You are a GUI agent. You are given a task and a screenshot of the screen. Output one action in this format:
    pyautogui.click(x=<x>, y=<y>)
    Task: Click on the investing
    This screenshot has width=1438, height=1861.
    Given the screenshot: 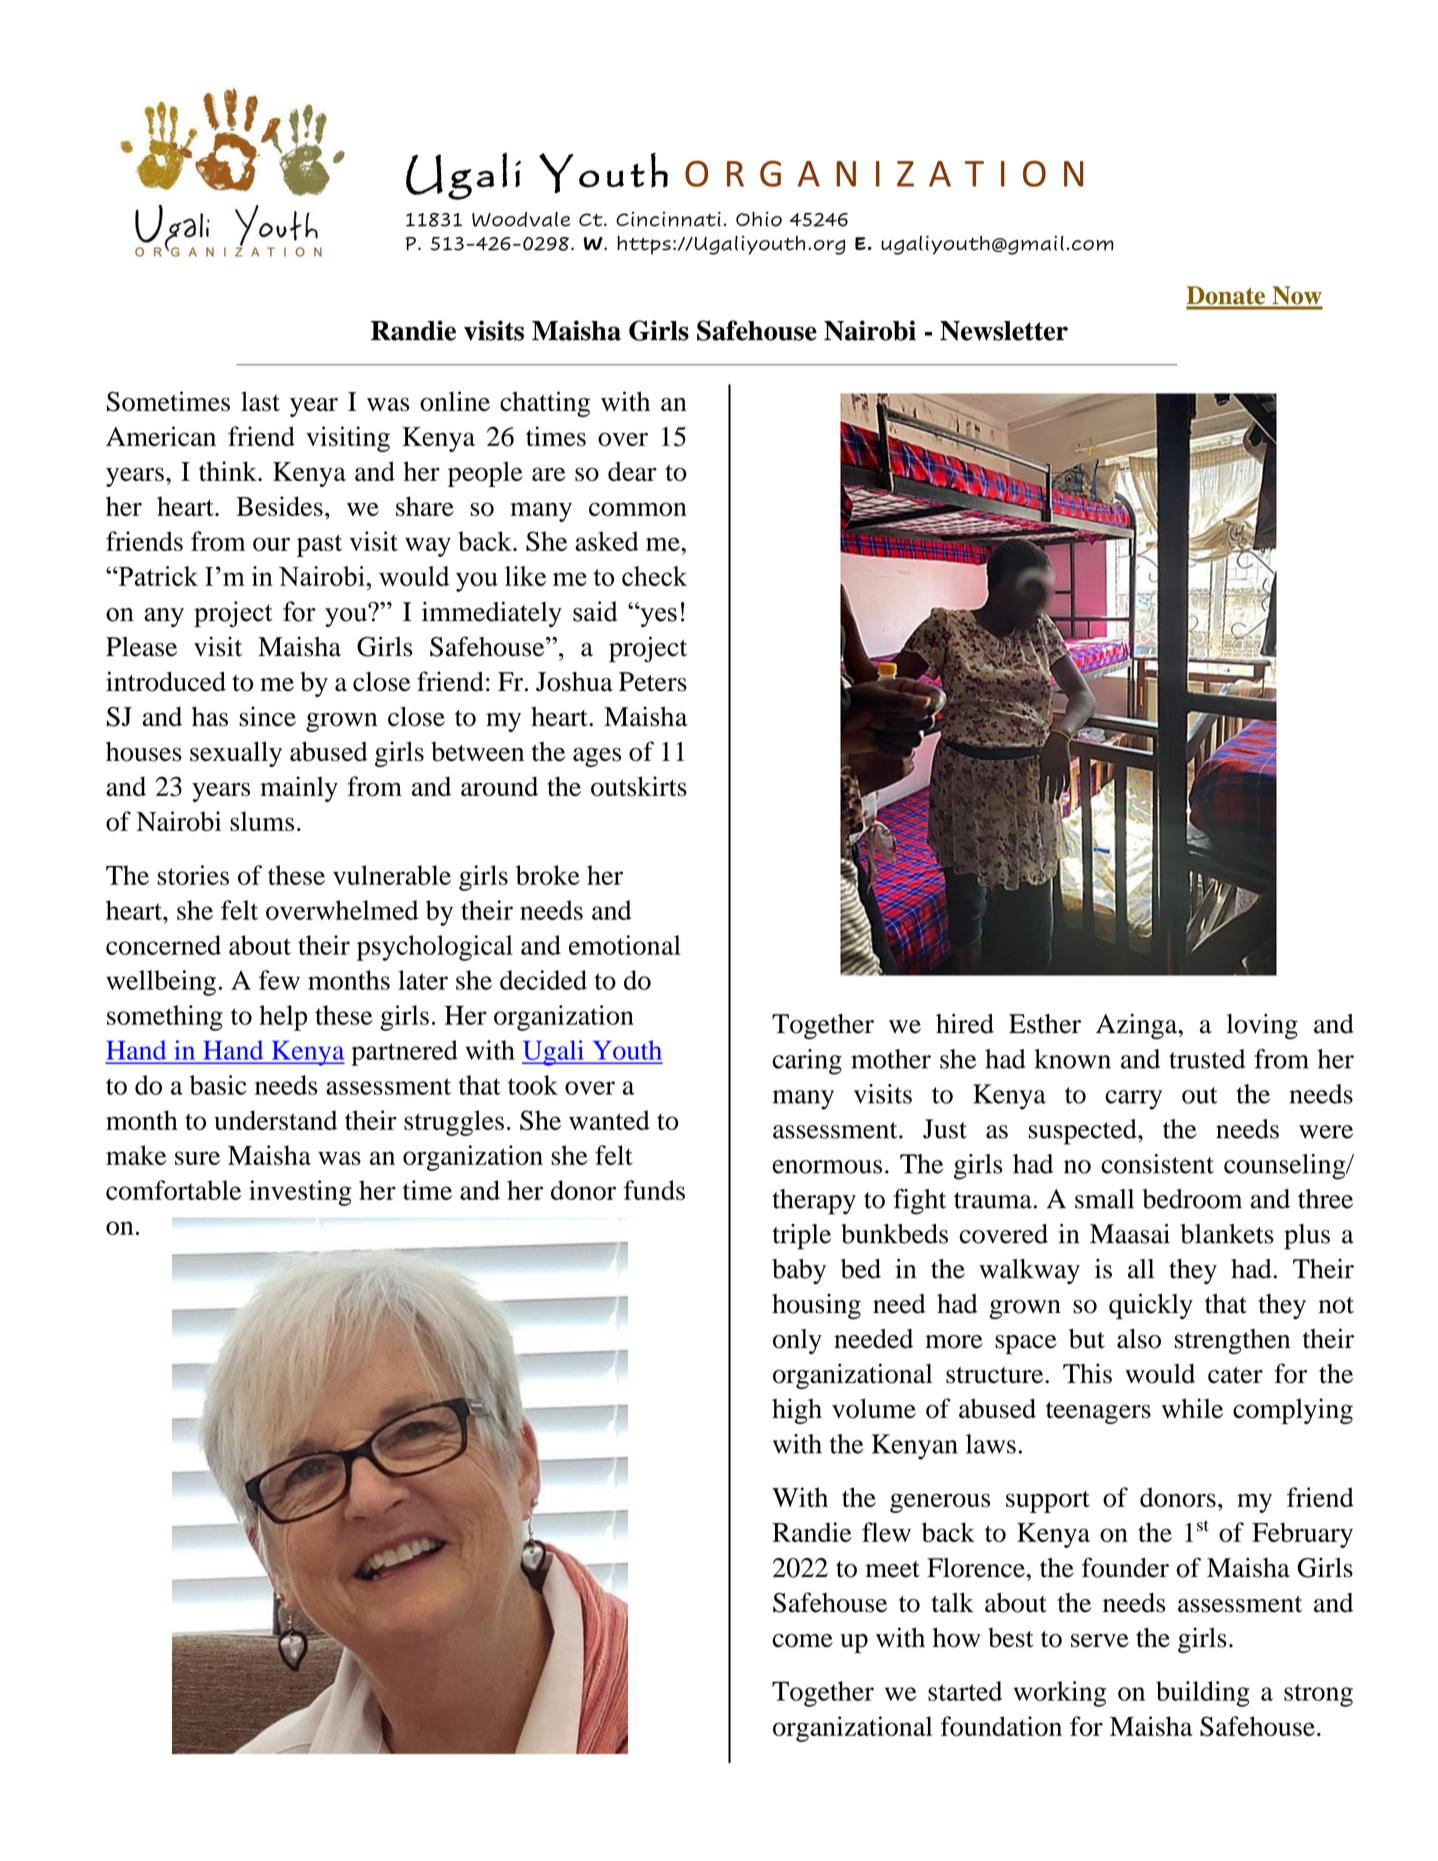 What is the action you would take?
    pyautogui.click(x=300, y=1193)
